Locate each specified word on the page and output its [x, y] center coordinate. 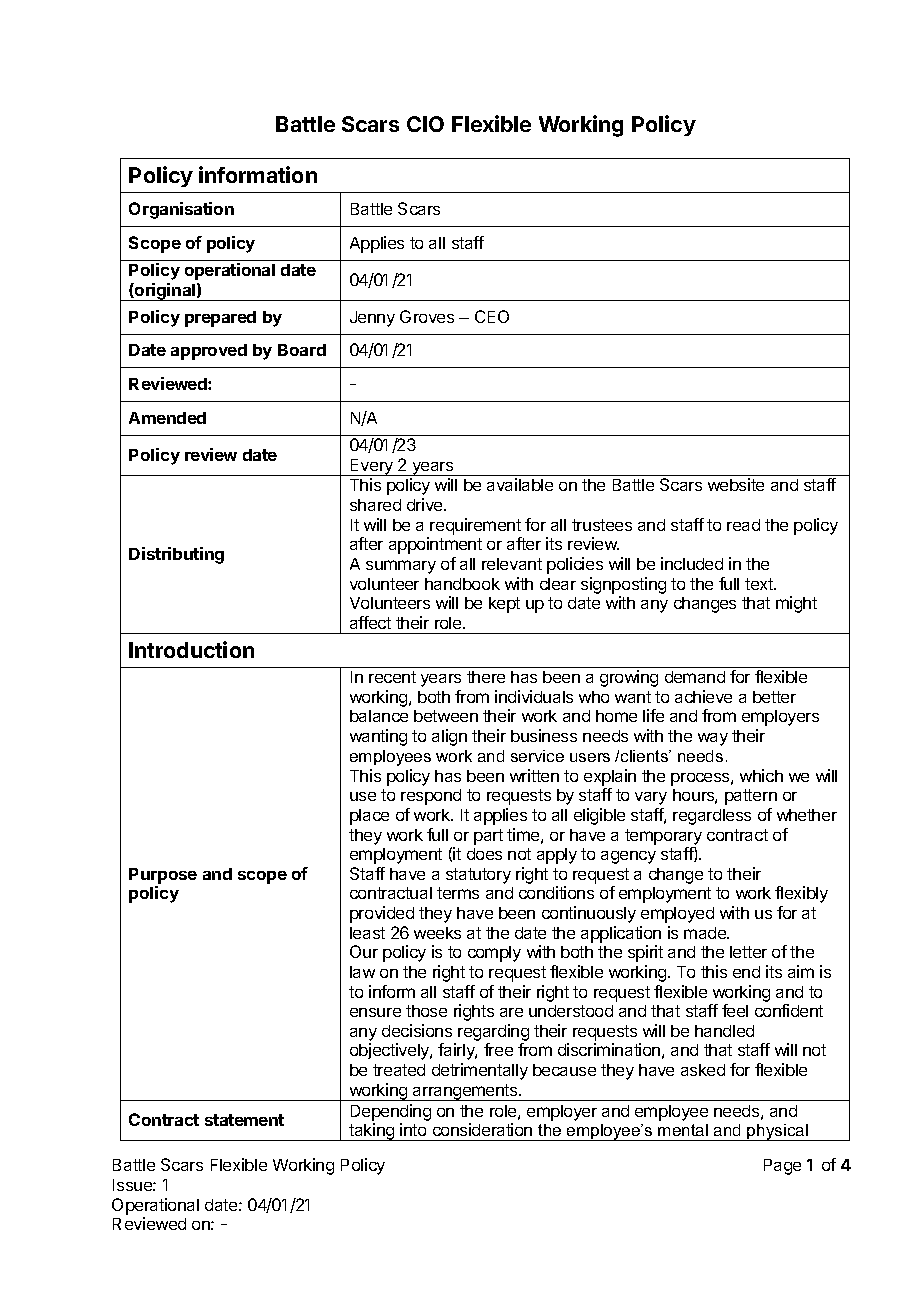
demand [695, 677]
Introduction [191, 649]
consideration [482, 1129]
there [486, 677]
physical [778, 1132]
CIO [425, 124]
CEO [492, 316]
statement [244, 1120]
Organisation [181, 210]
